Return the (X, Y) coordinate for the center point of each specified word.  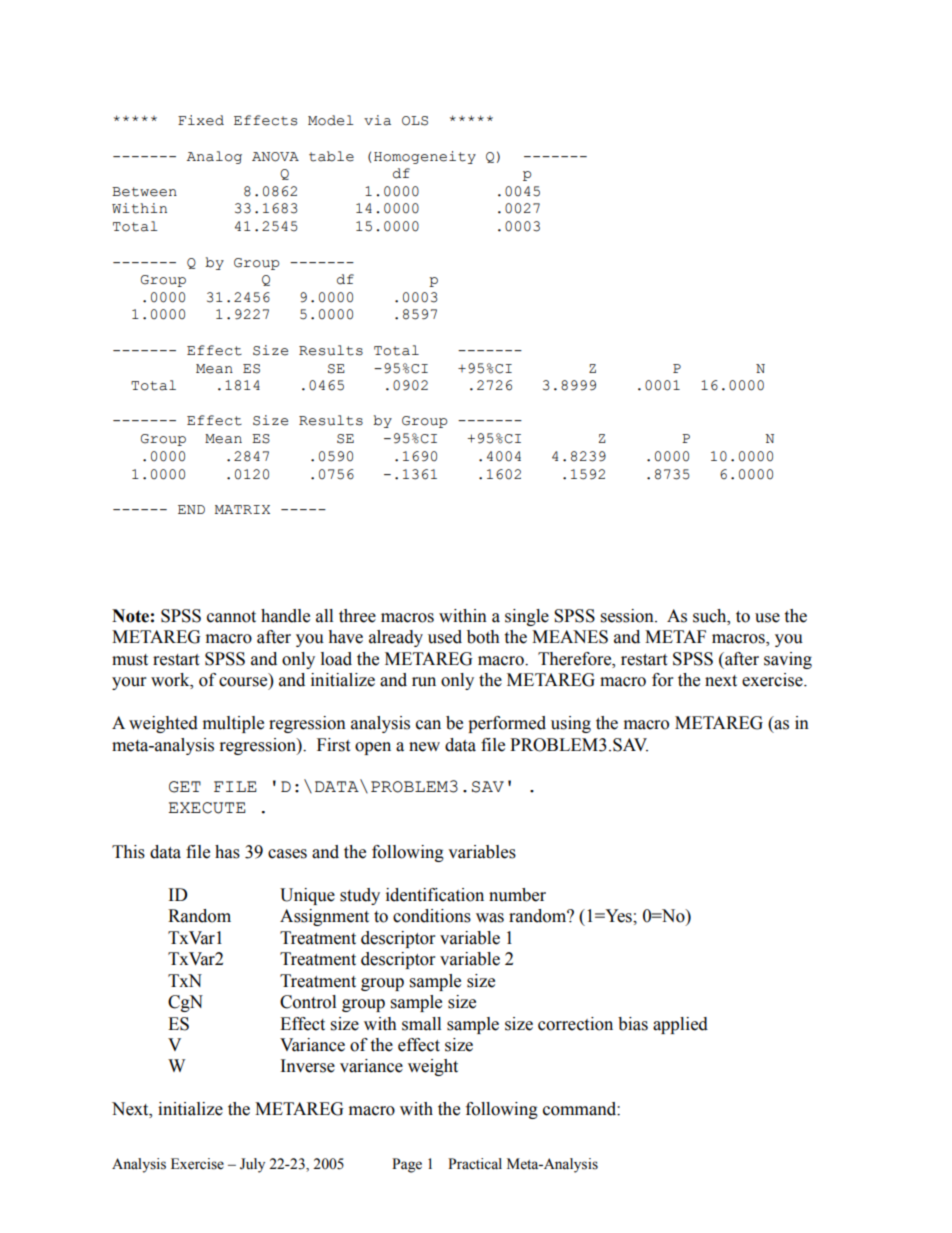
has (227, 852)
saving (788, 660)
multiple (233, 724)
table (331, 156)
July (252, 1165)
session (628, 616)
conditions (432, 916)
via (377, 120)
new (424, 747)
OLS (415, 121)
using (571, 724)
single (527, 617)
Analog (214, 157)
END (191, 509)
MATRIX (242, 509)
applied (680, 1025)
